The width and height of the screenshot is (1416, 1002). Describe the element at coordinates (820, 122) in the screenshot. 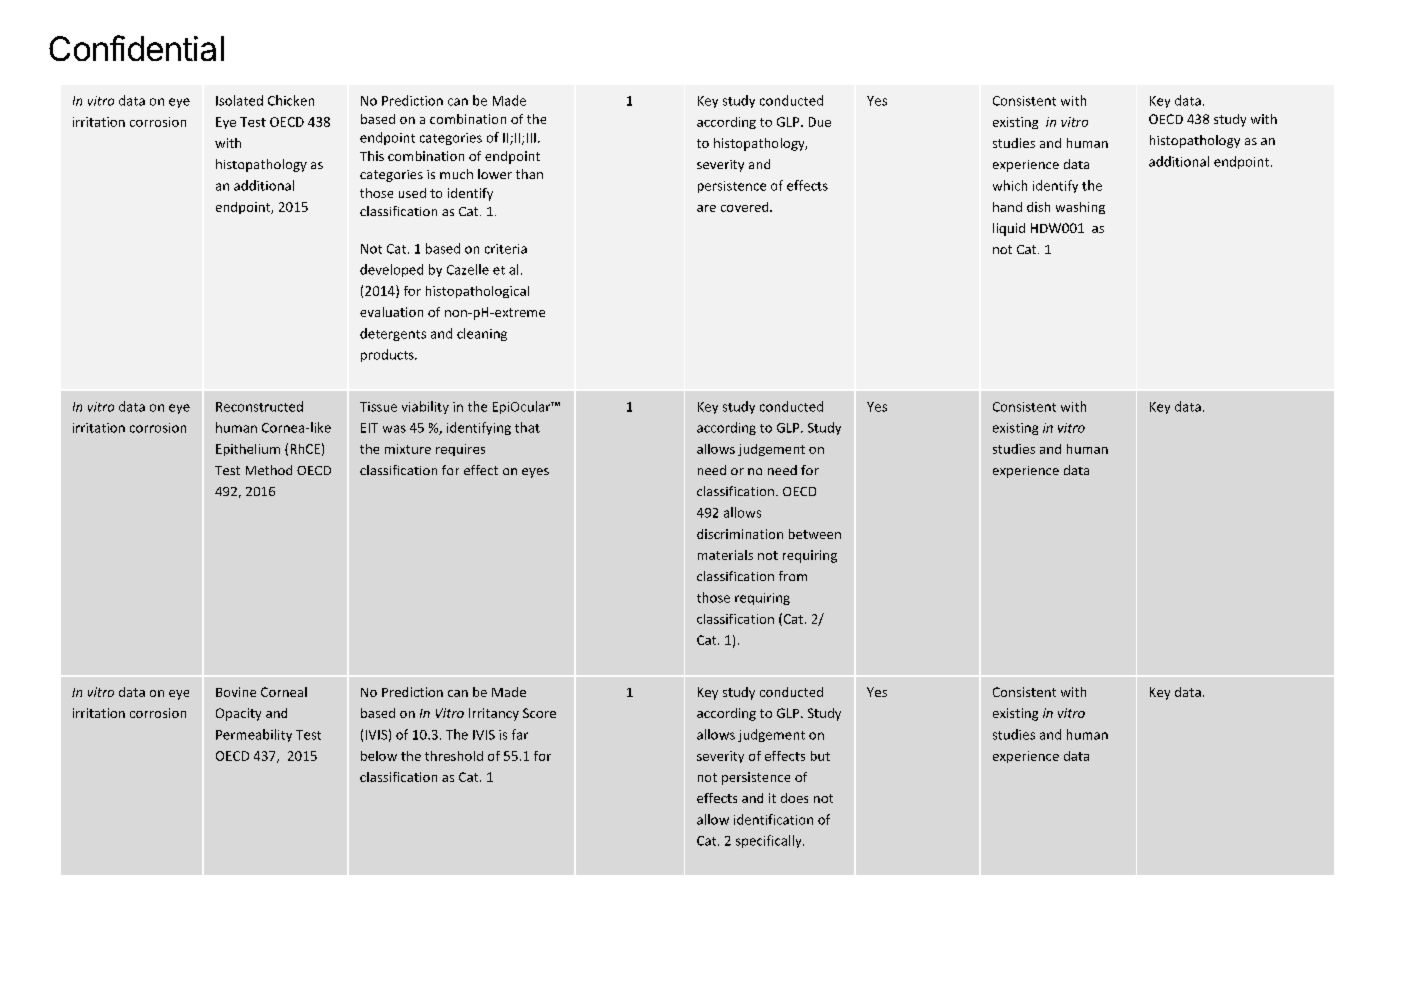

I see `Due` at that location.
